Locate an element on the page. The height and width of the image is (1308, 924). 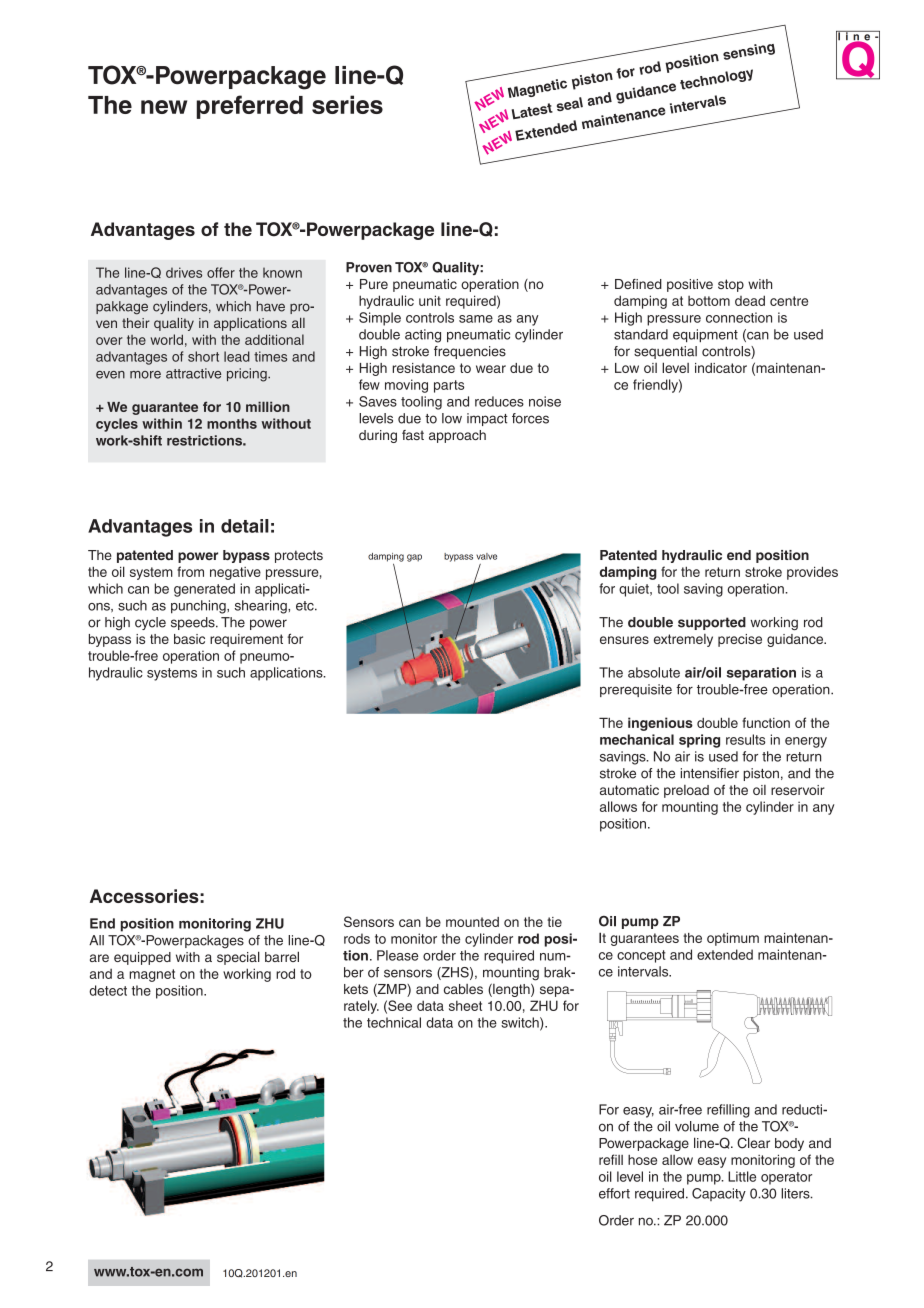
valve is located at coordinates (486, 556).
